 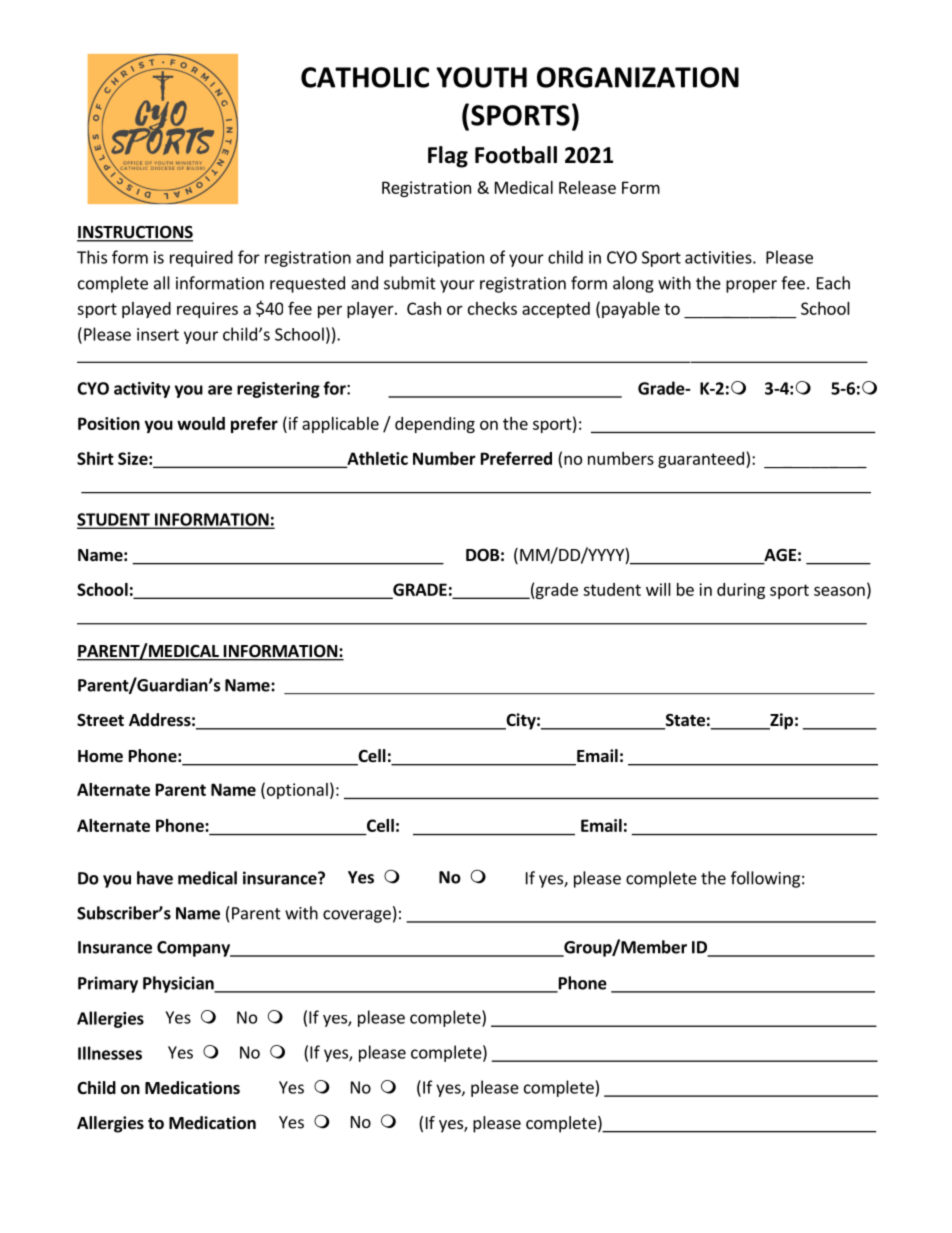 I want to click on during, so click(x=741, y=591).
